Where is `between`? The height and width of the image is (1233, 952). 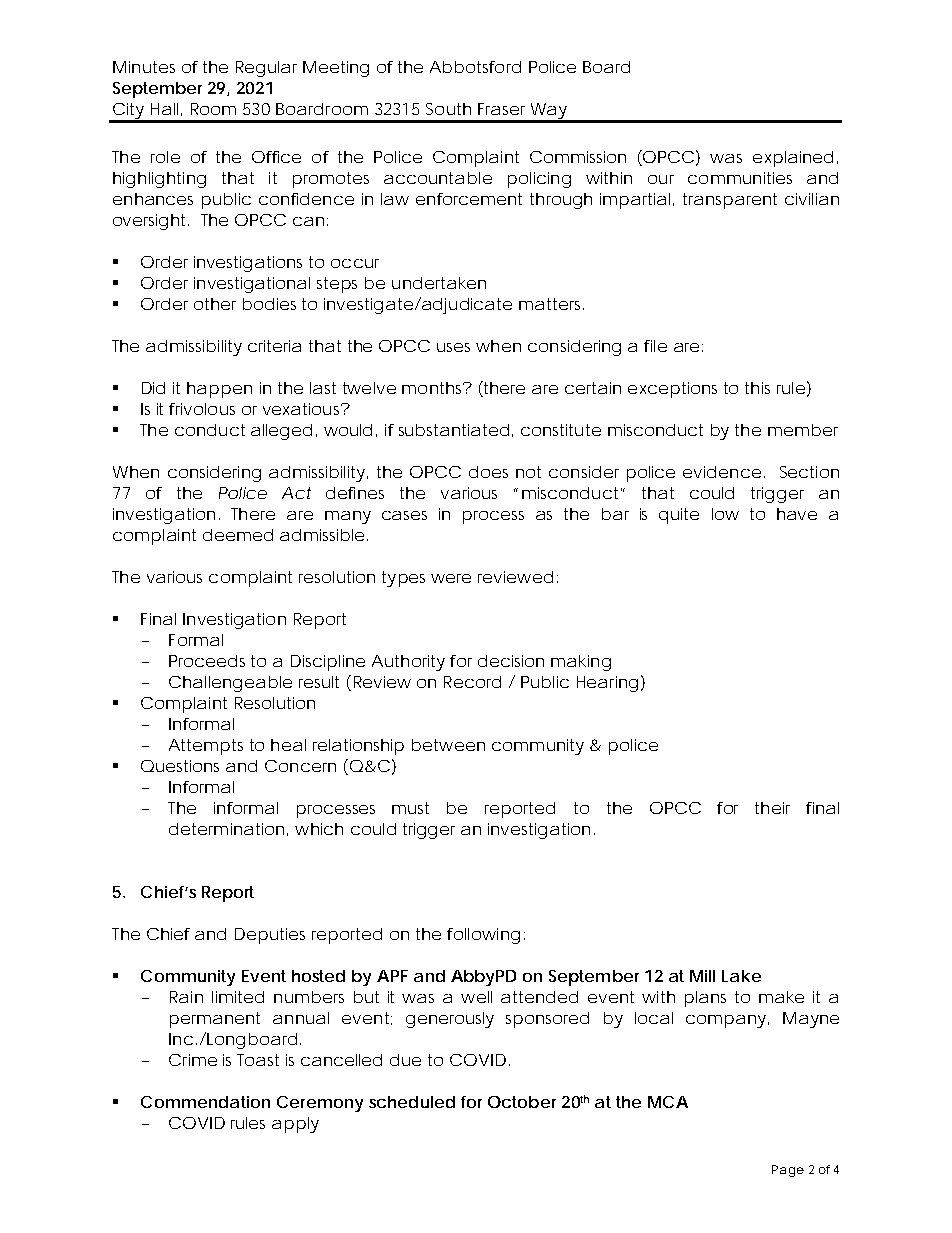 between is located at coordinates (448, 745).
